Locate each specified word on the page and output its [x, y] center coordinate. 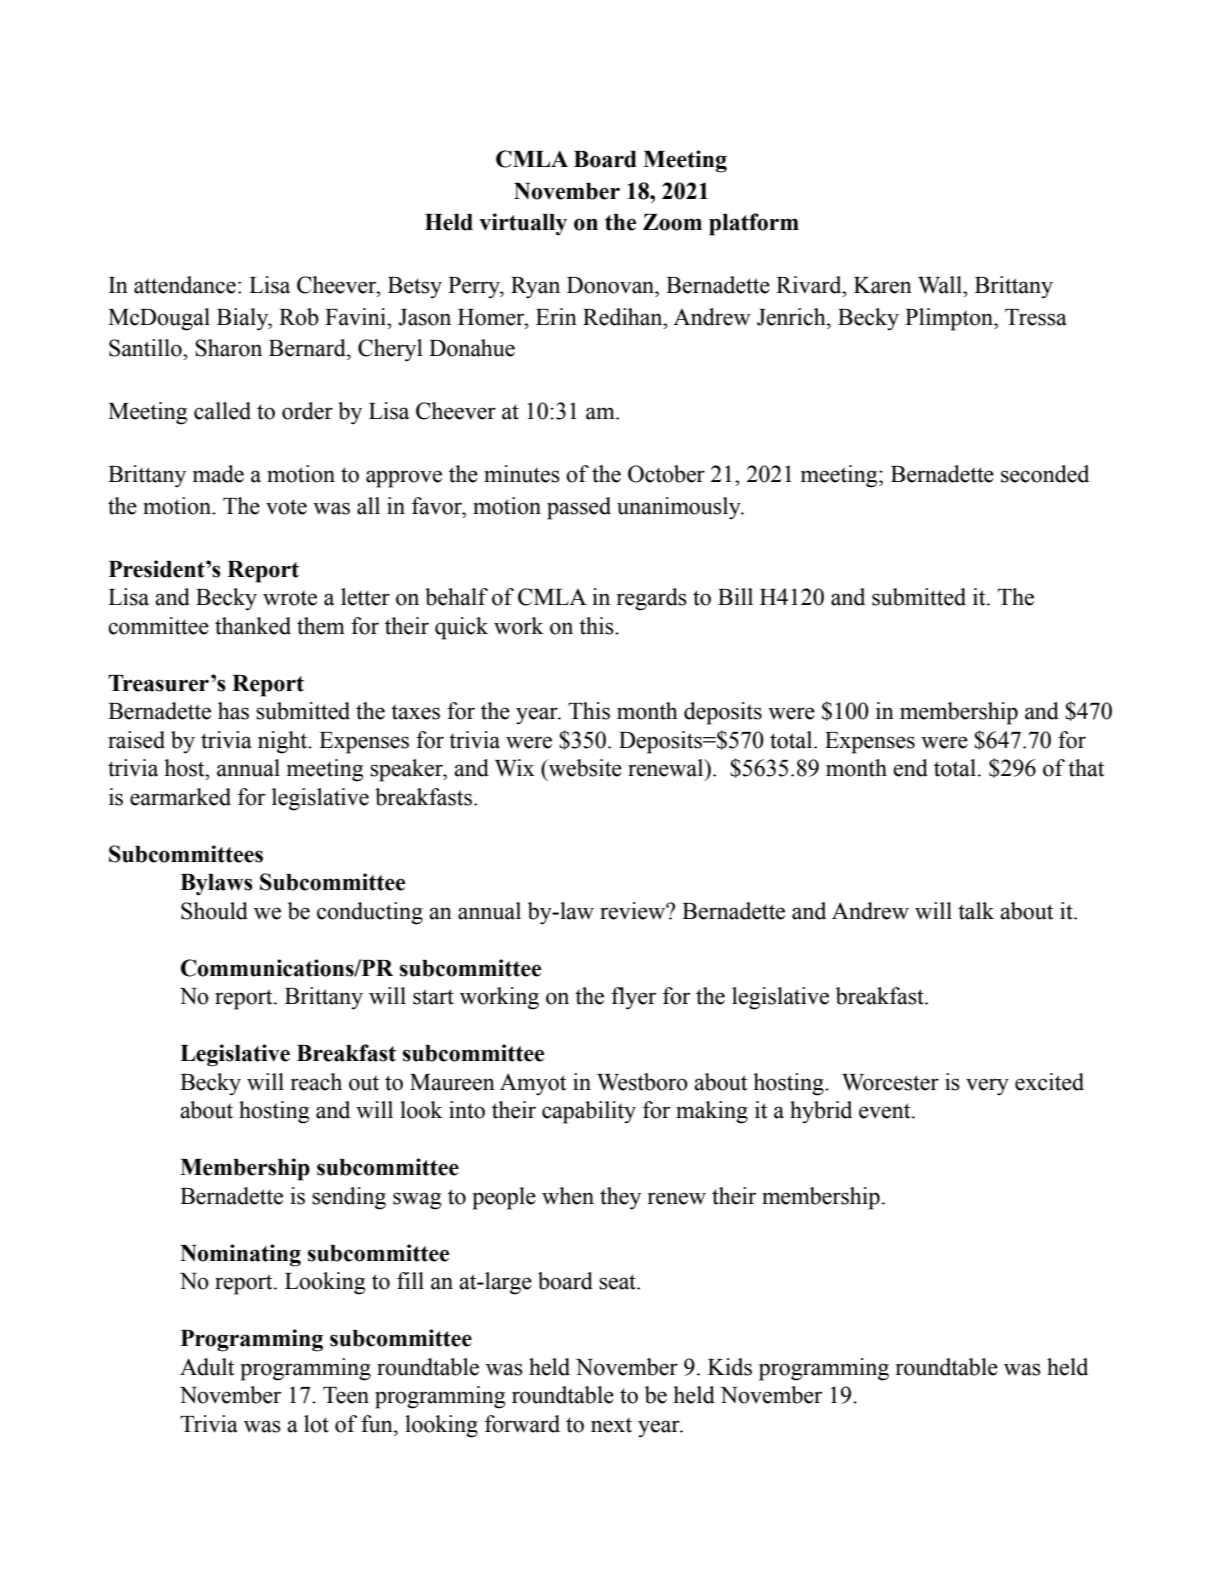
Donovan [612, 285]
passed [579, 508]
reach [316, 1082]
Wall [941, 285]
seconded [1045, 474]
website [584, 768]
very [987, 1086]
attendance [185, 285]
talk [976, 911]
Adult [207, 1367]
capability [589, 1112]
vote [286, 507]
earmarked [180, 797]
